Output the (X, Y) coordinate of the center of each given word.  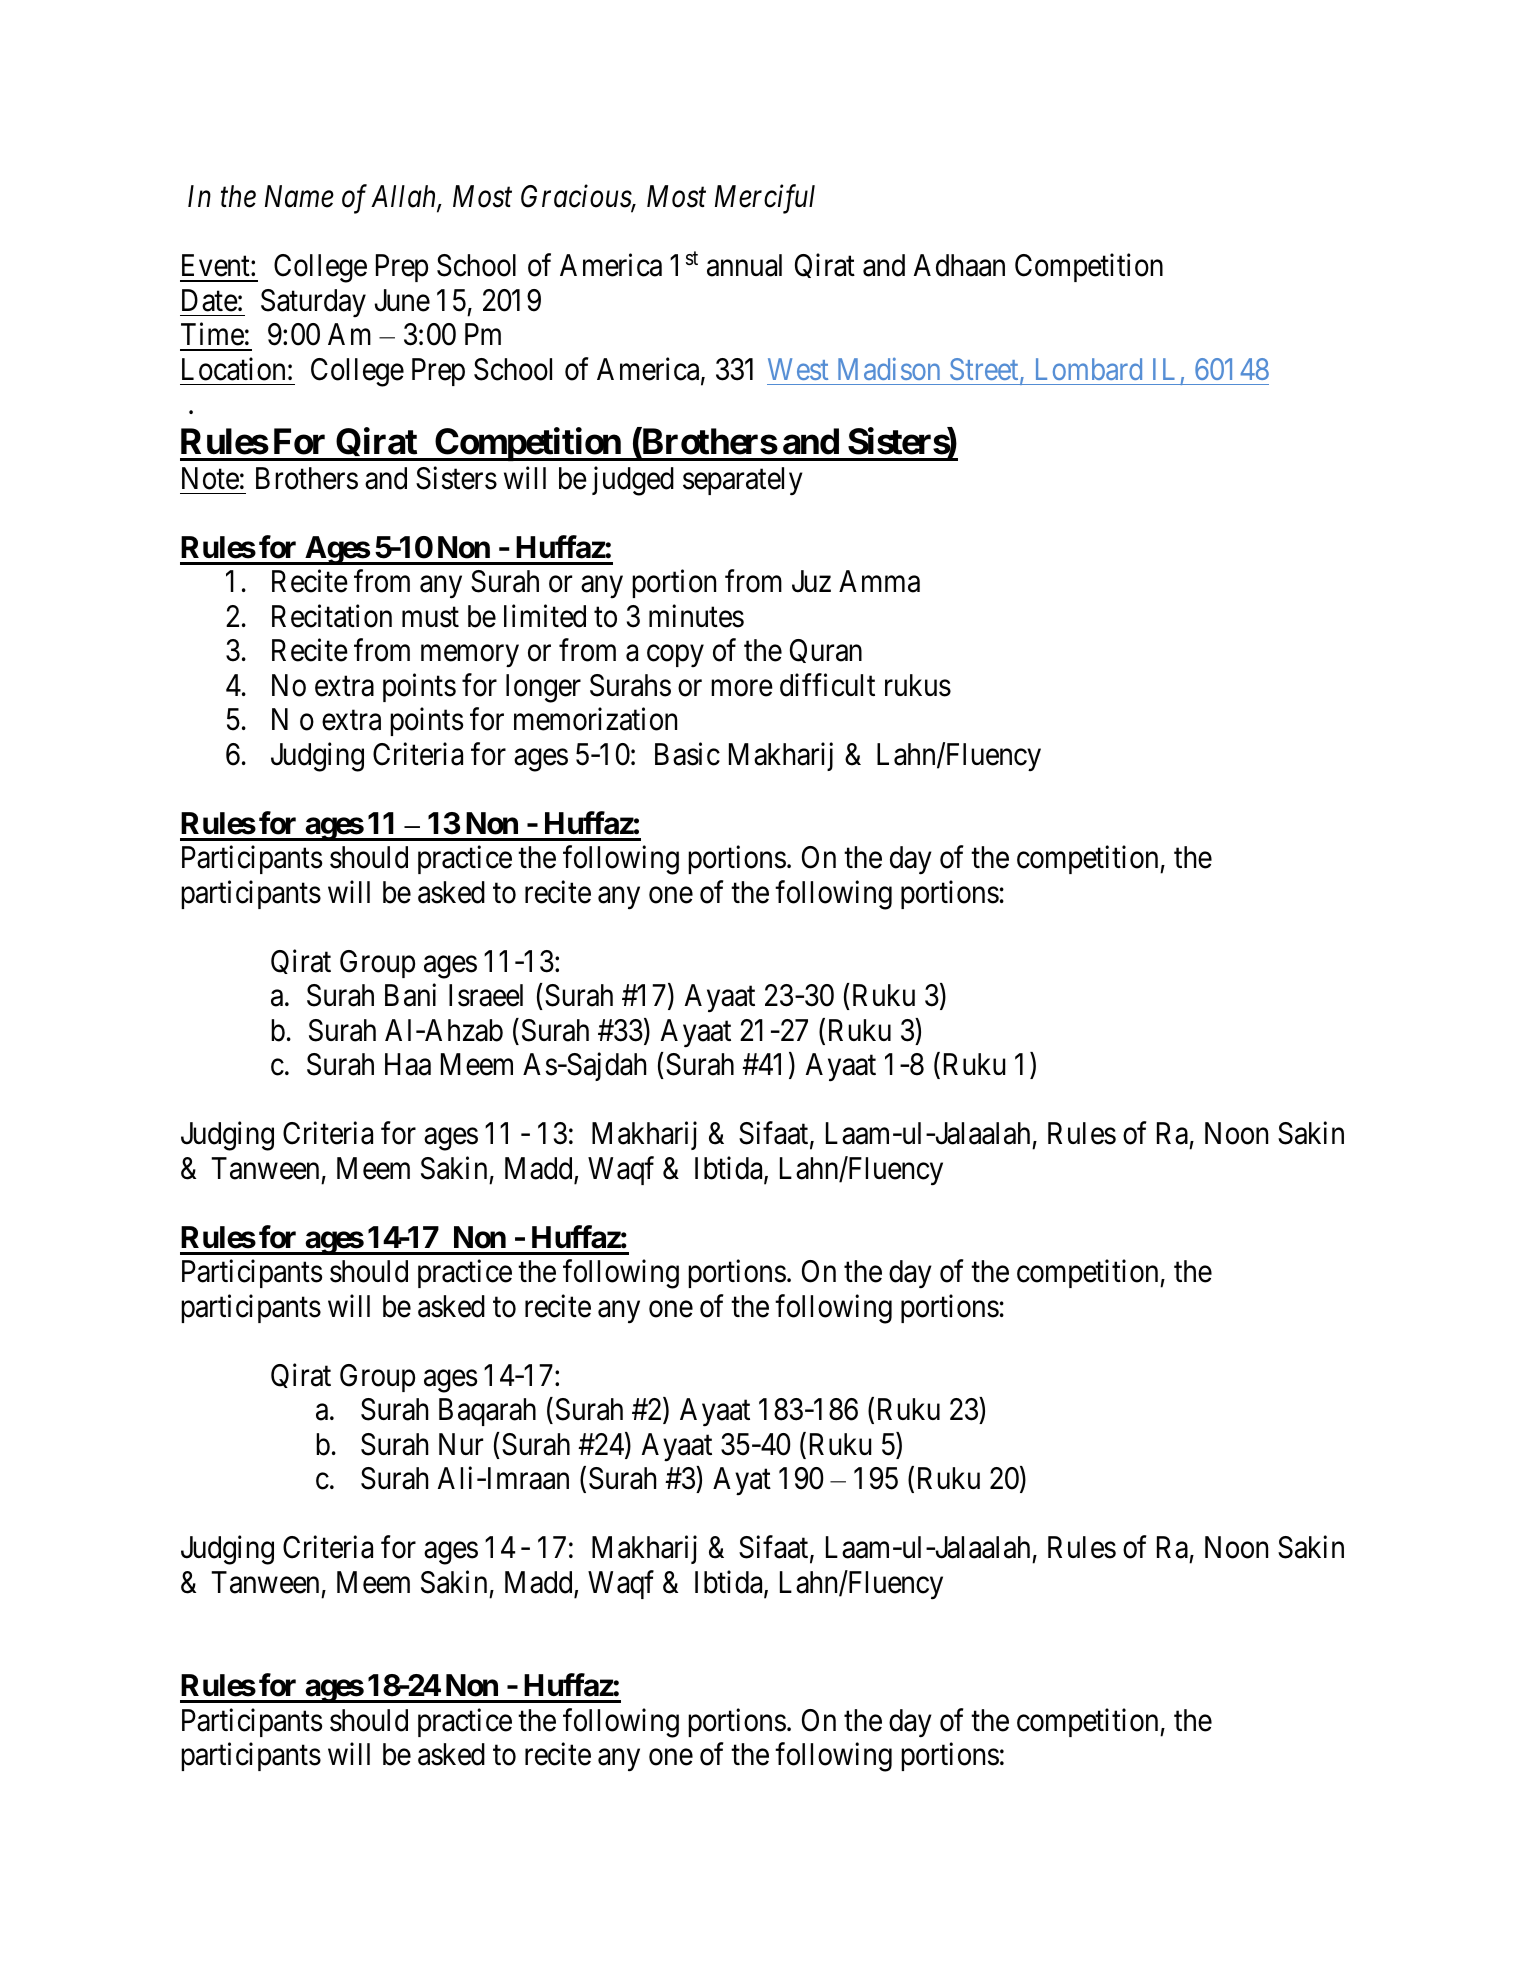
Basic (687, 754)
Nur (461, 1444)
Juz (811, 582)
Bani (410, 995)
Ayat (742, 1481)
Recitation (332, 616)
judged (633, 481)
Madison (889, 368)
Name (299, 197)
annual (744, 265)
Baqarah (487, 1412)
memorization (595, 719)
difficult (827, 685)
